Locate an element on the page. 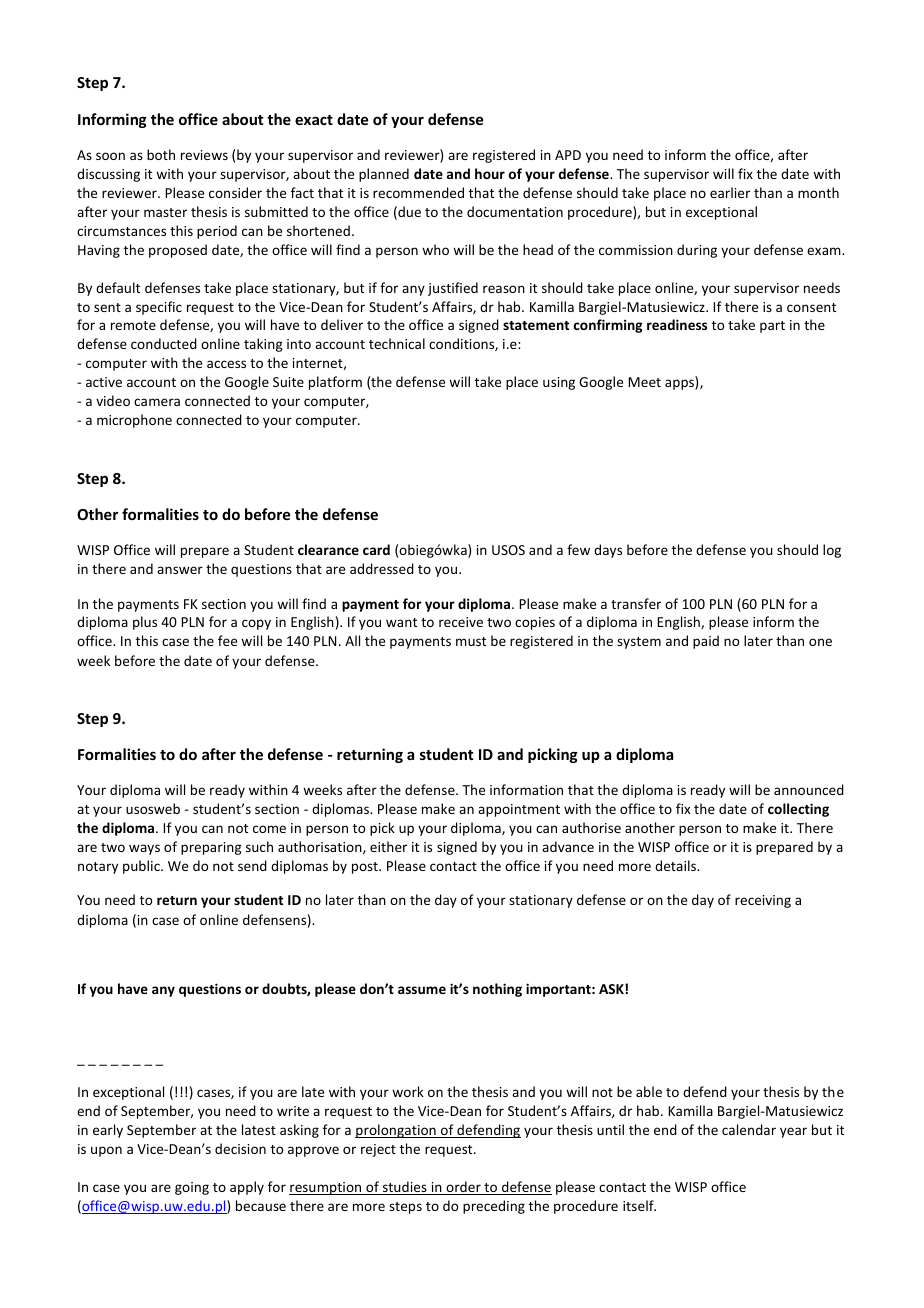  going is located at coordinates (192, 1188).
